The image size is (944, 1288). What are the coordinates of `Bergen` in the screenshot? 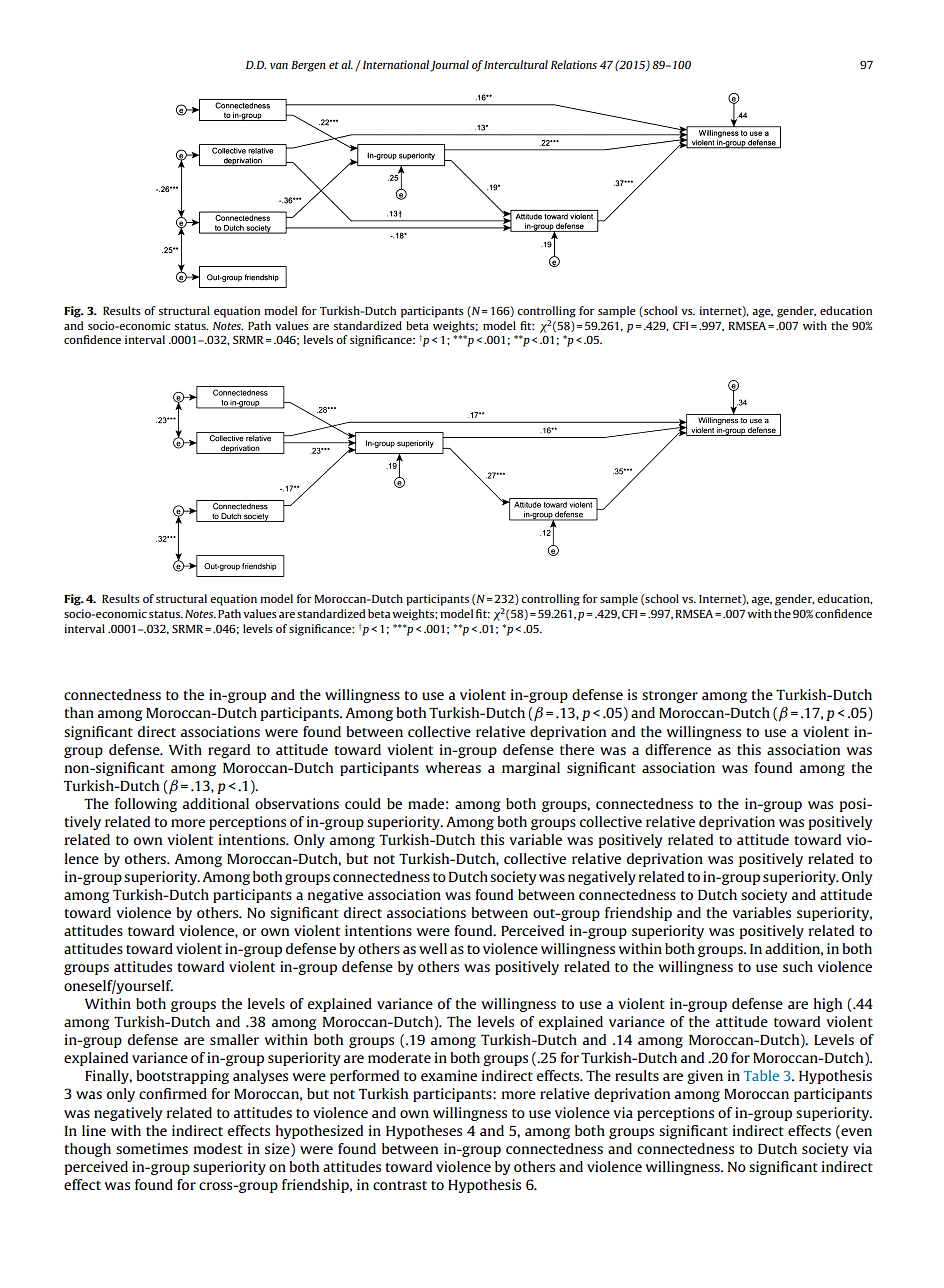 It's located at (308, 66).
